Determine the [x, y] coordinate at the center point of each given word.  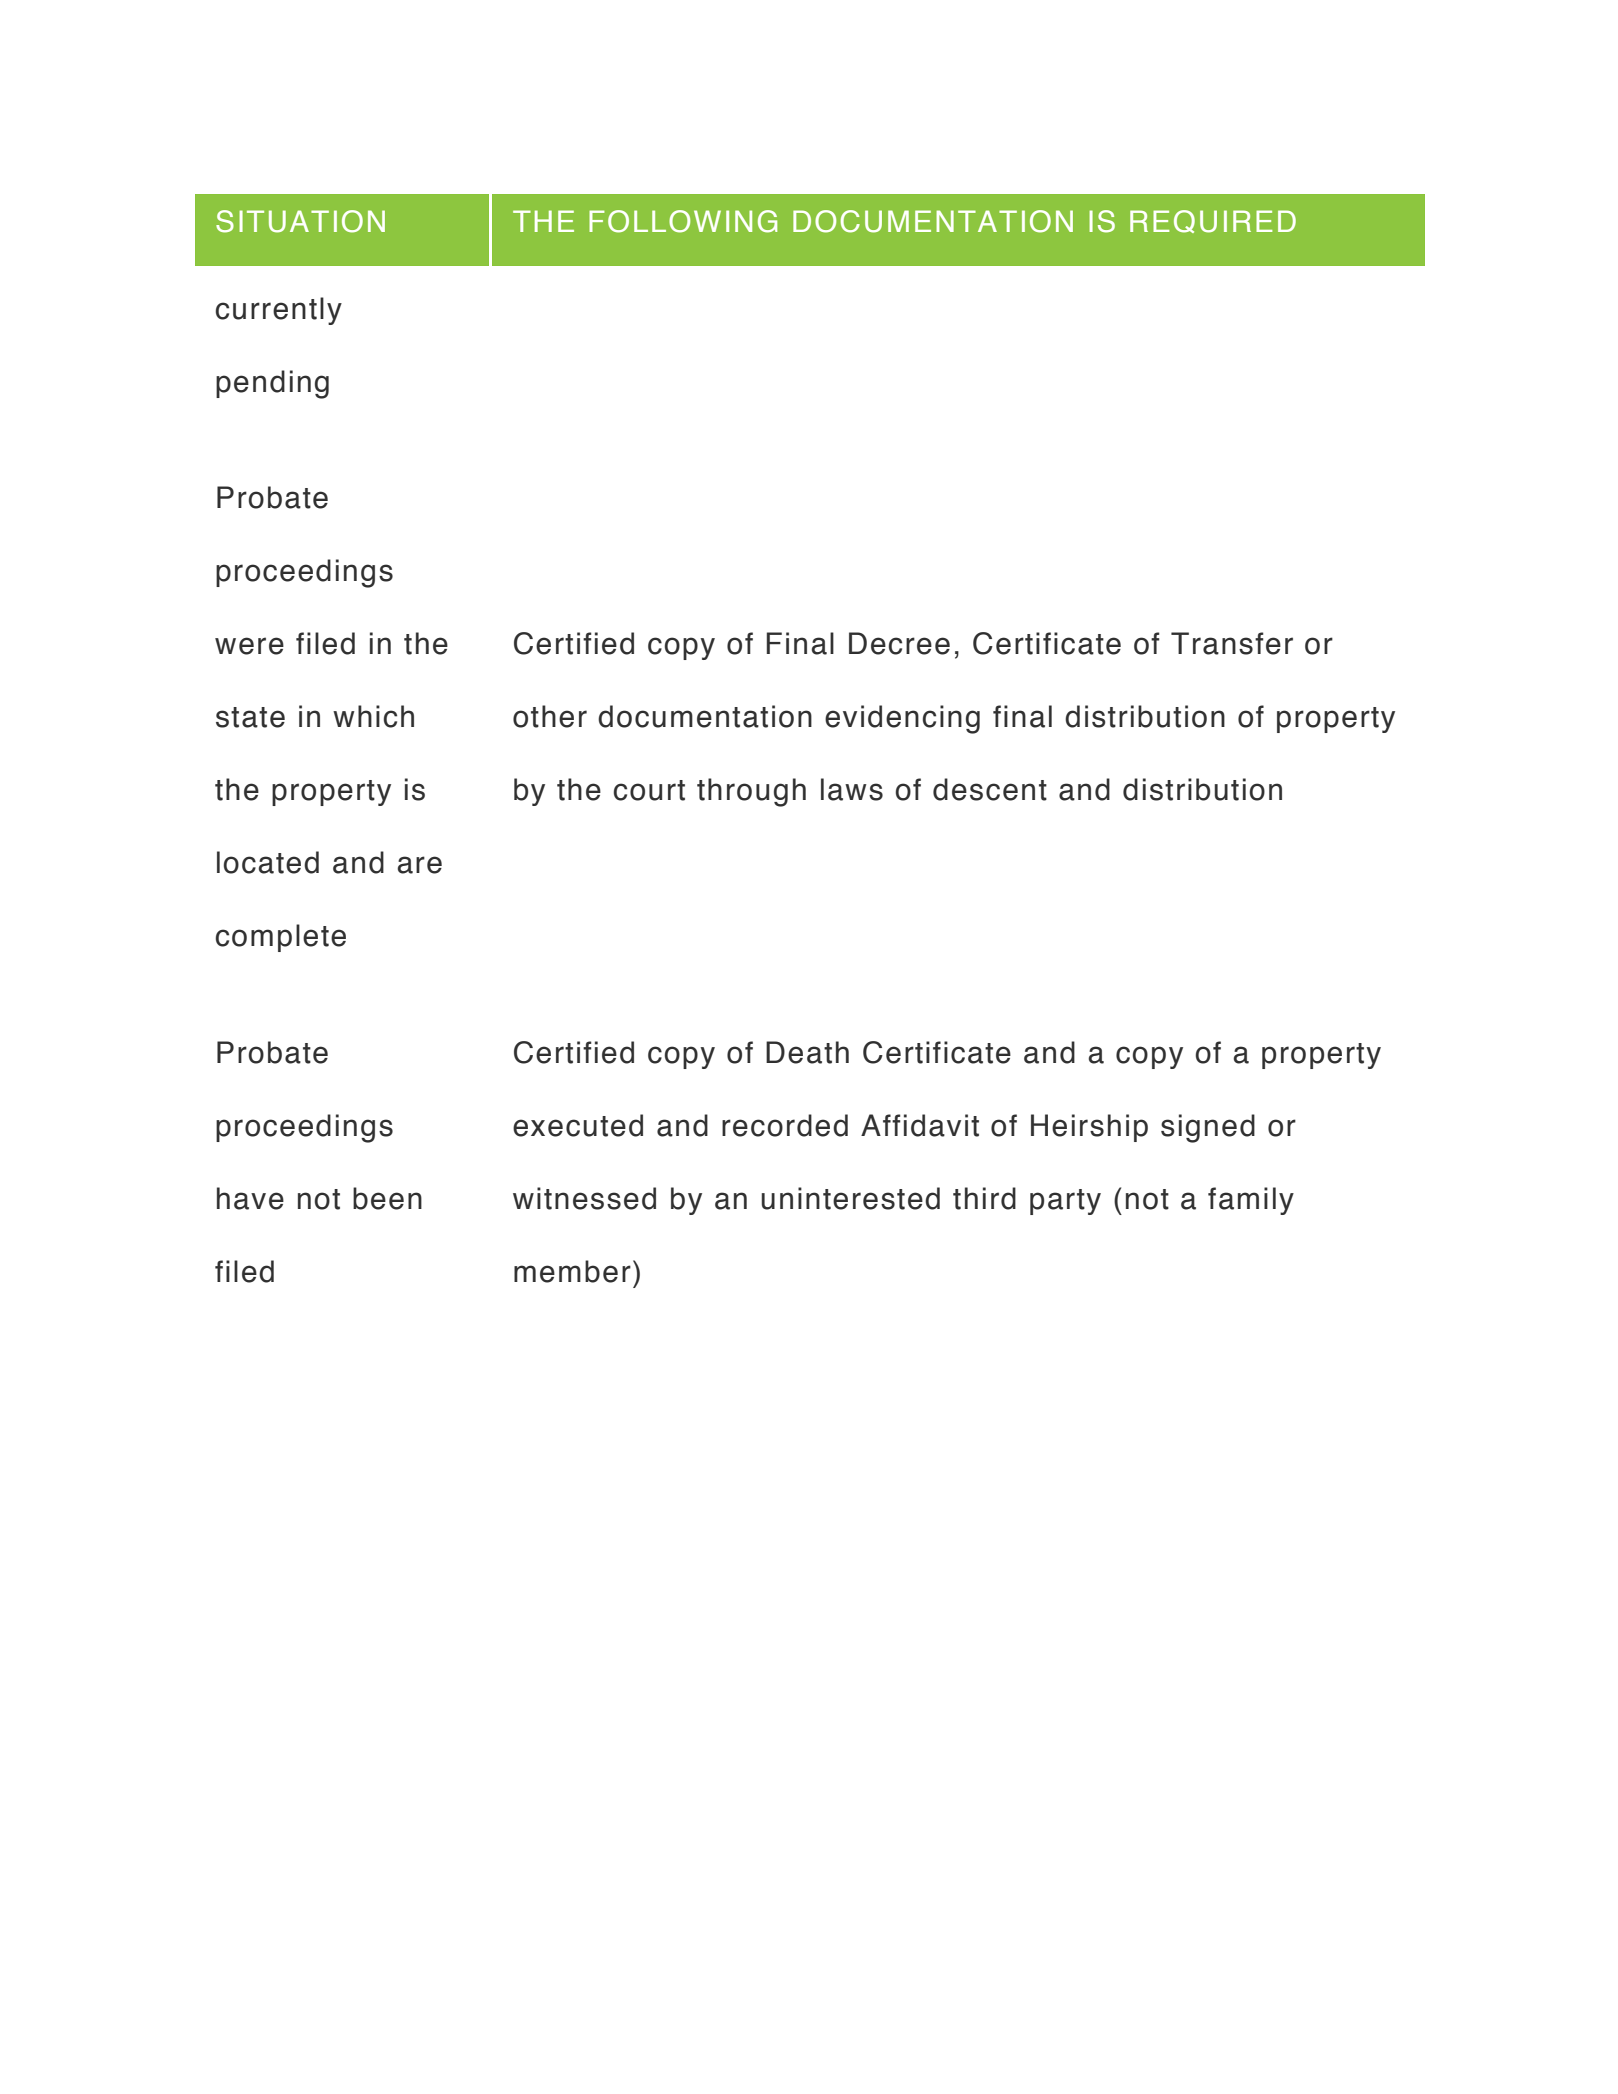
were [249, 646]
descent [990, 789]
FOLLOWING [683, 221]
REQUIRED [1213, 221]
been [387, 1198]
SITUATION [300, 221]
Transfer [1232, 643]
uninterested [850, 1198]
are [419, 865]
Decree [899, 643]
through [751, 792]
